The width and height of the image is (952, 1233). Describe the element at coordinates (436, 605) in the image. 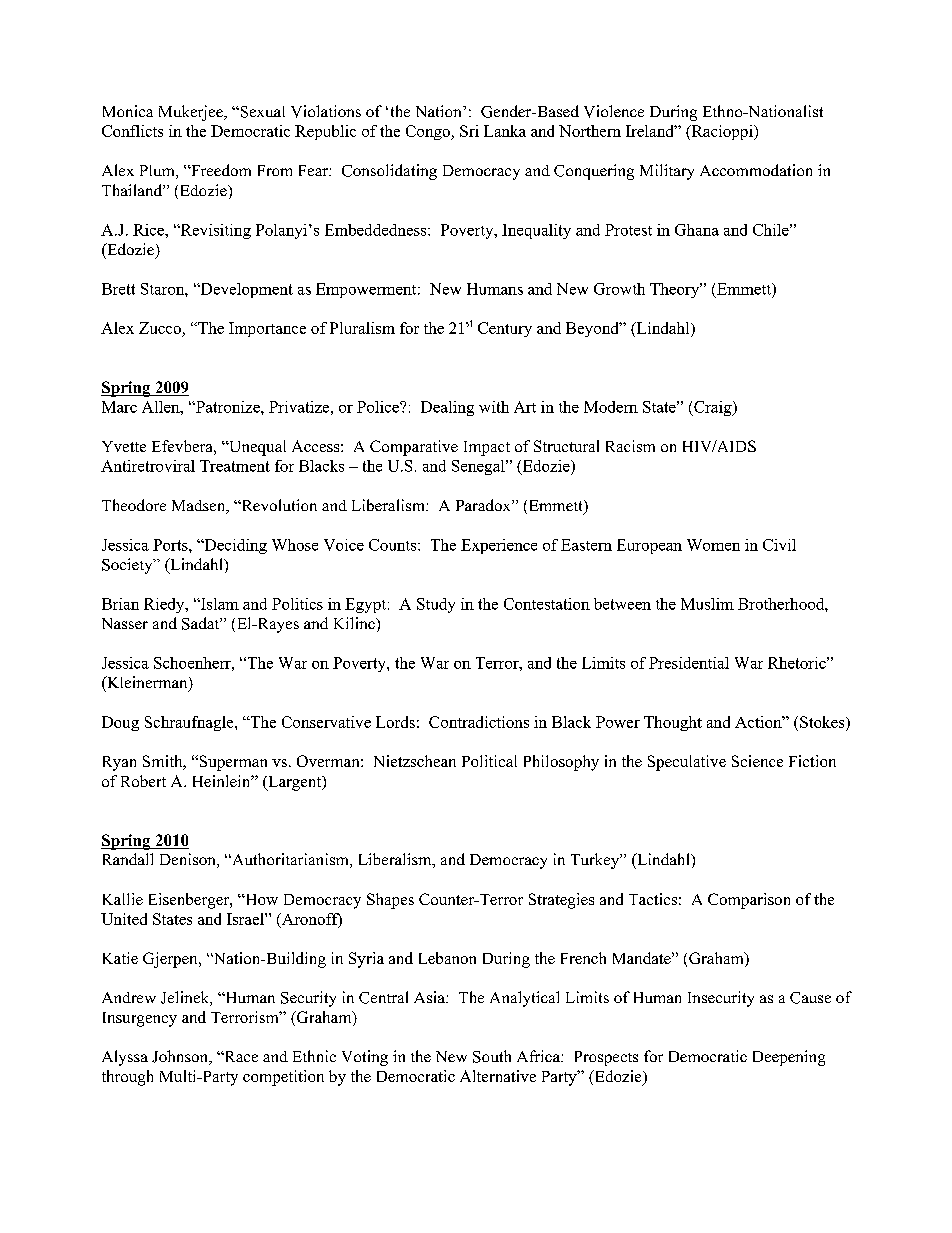

I see `Study` at that location.
